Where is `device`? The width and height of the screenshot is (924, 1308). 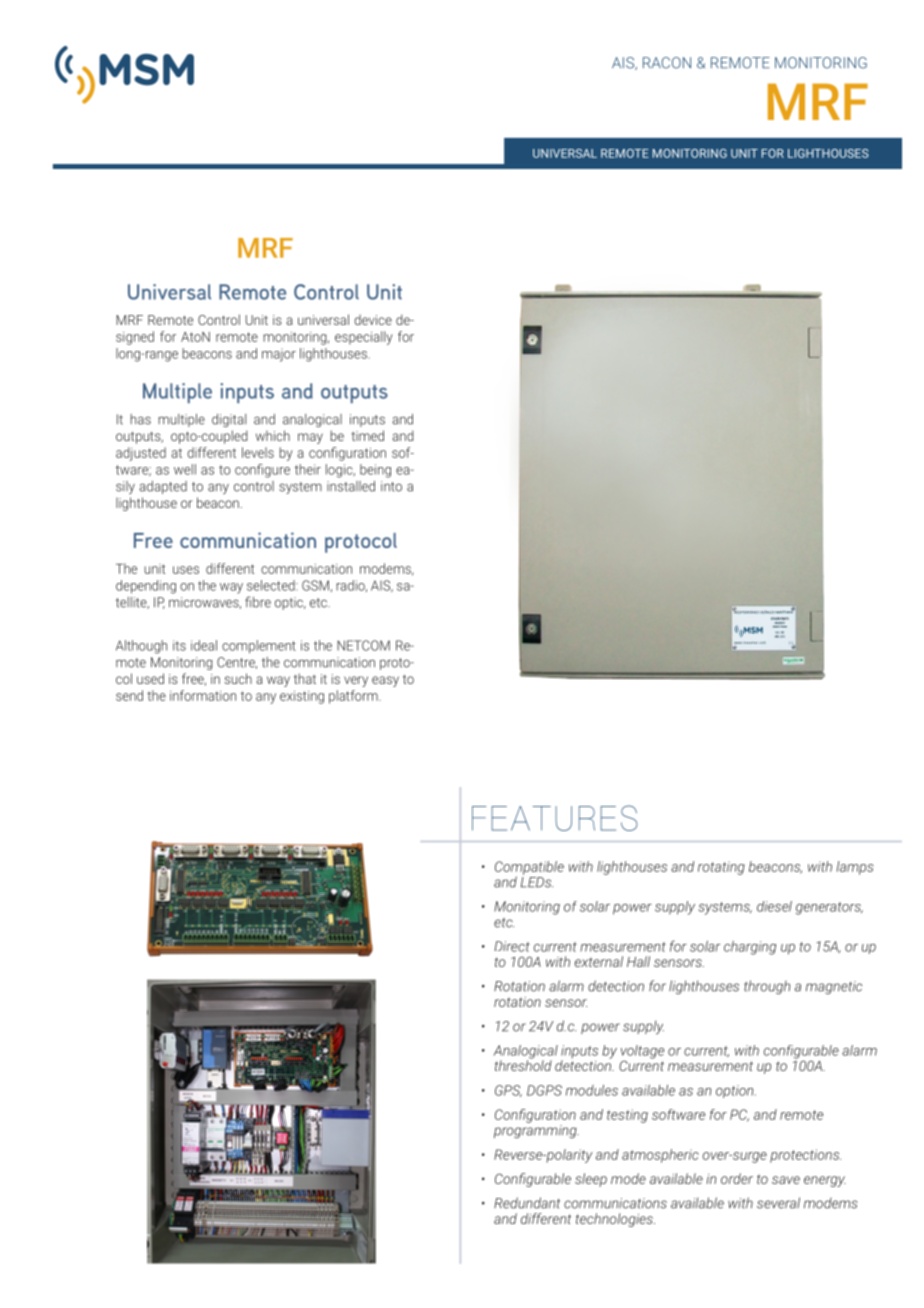 device is located at coordinates (373, 319).
